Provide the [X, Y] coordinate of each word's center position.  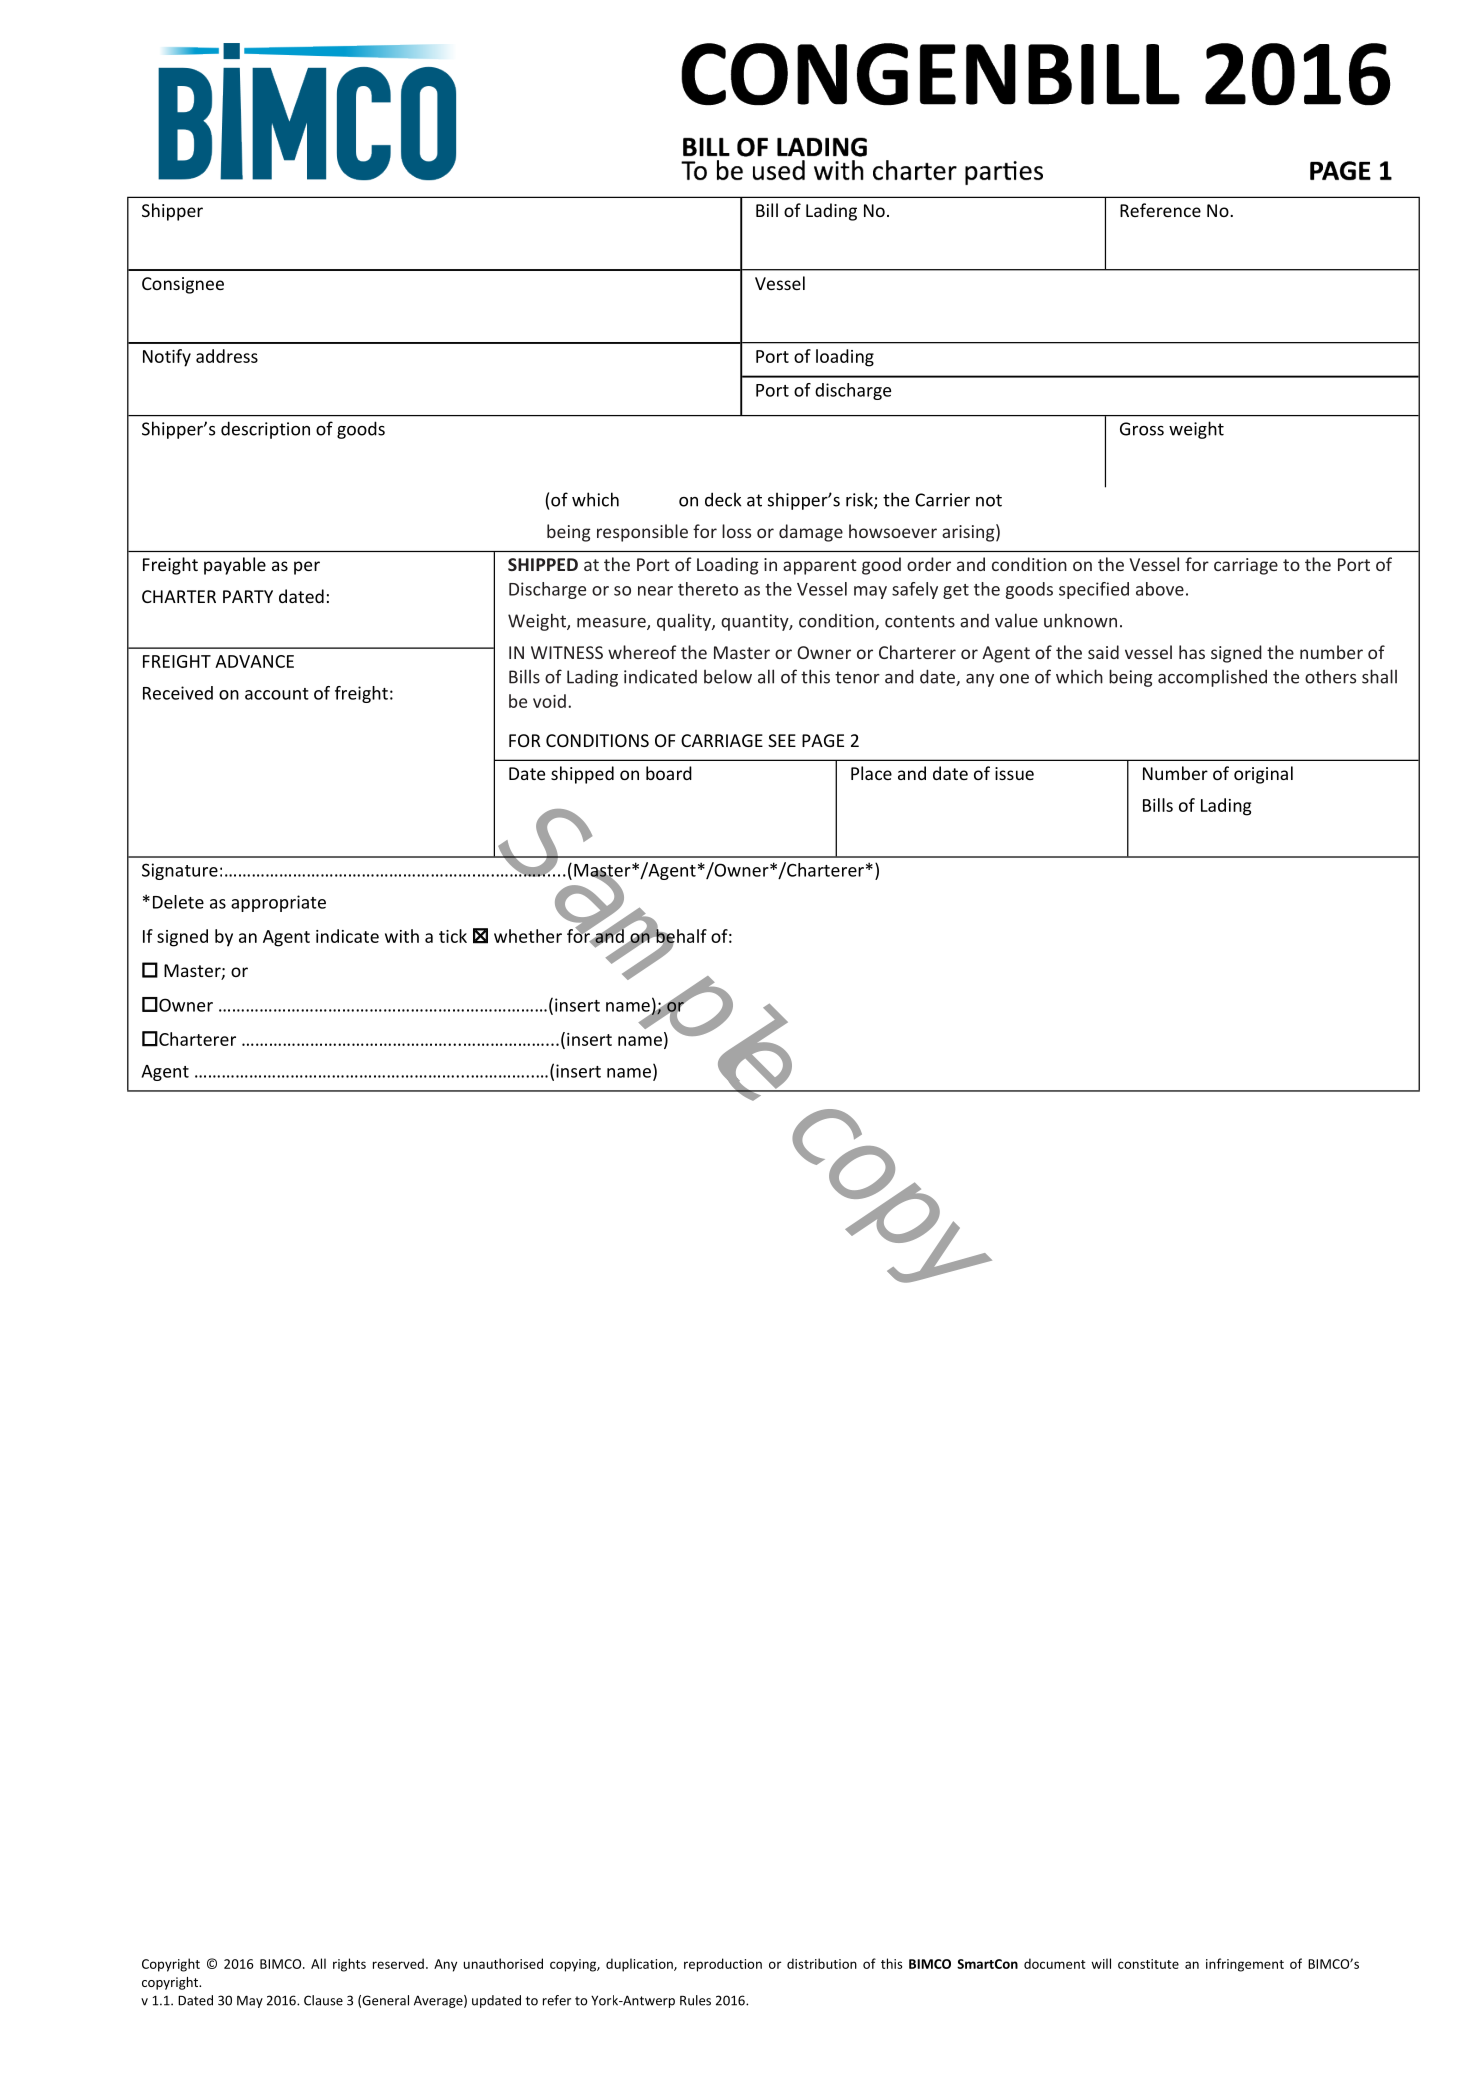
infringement [1245, 1965]
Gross [1142, 429]
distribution [822, 1963]
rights [349, 1965]
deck [723, 499]
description [265, 430]
